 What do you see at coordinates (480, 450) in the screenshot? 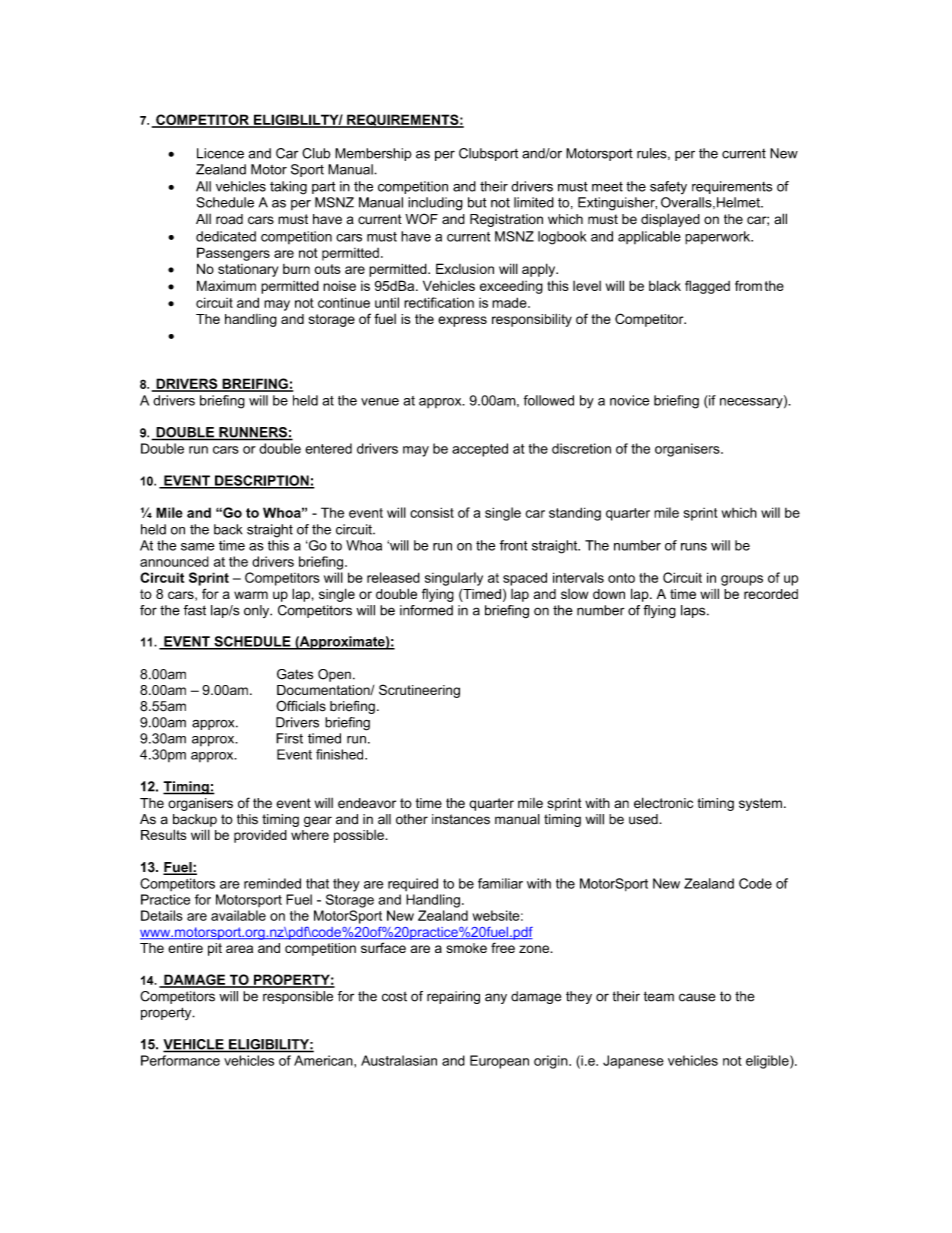
I see `accepted` at bounding box center [480, 450].
